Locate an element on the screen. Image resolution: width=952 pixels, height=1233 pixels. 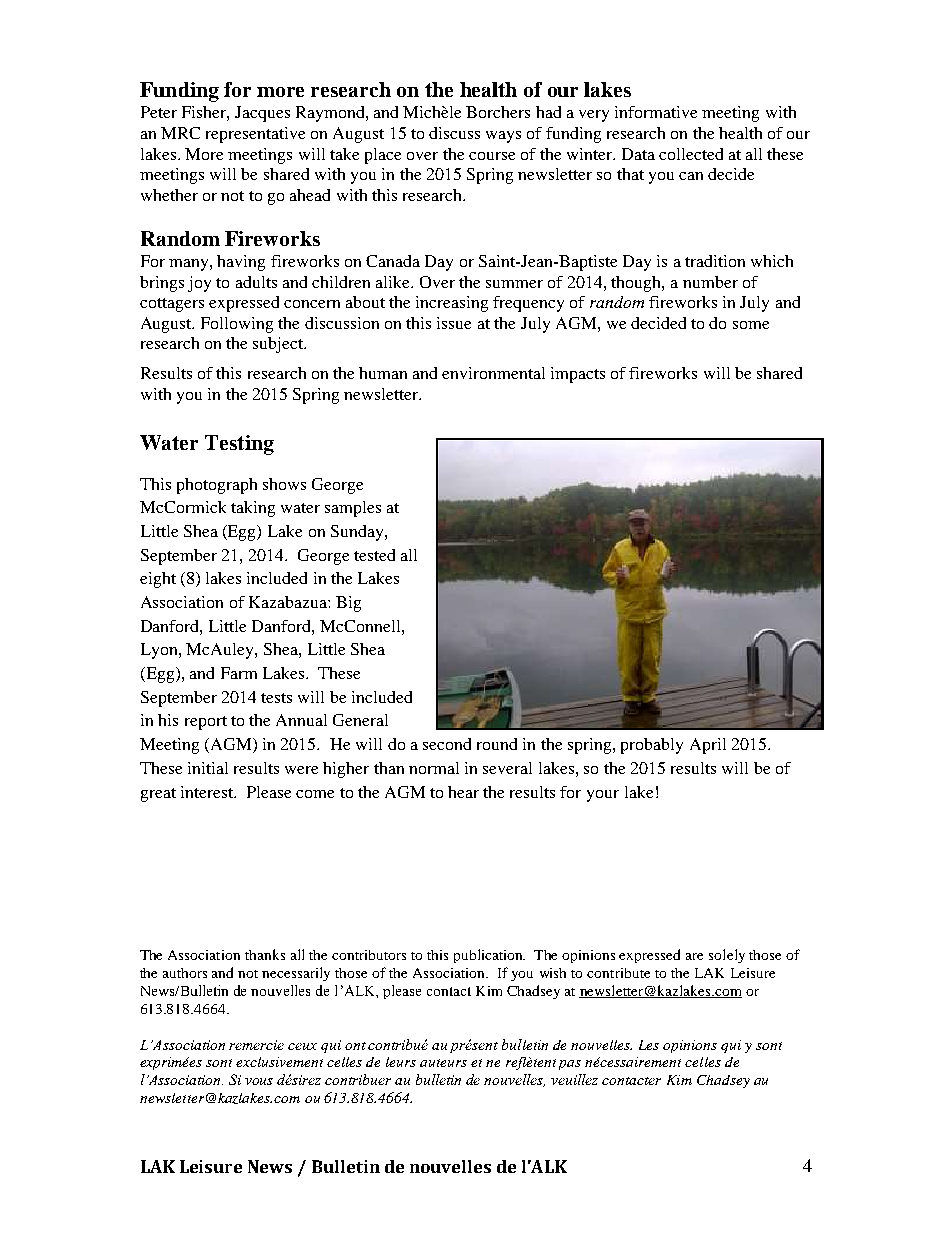
eight is located at coordinates (158, 580).
